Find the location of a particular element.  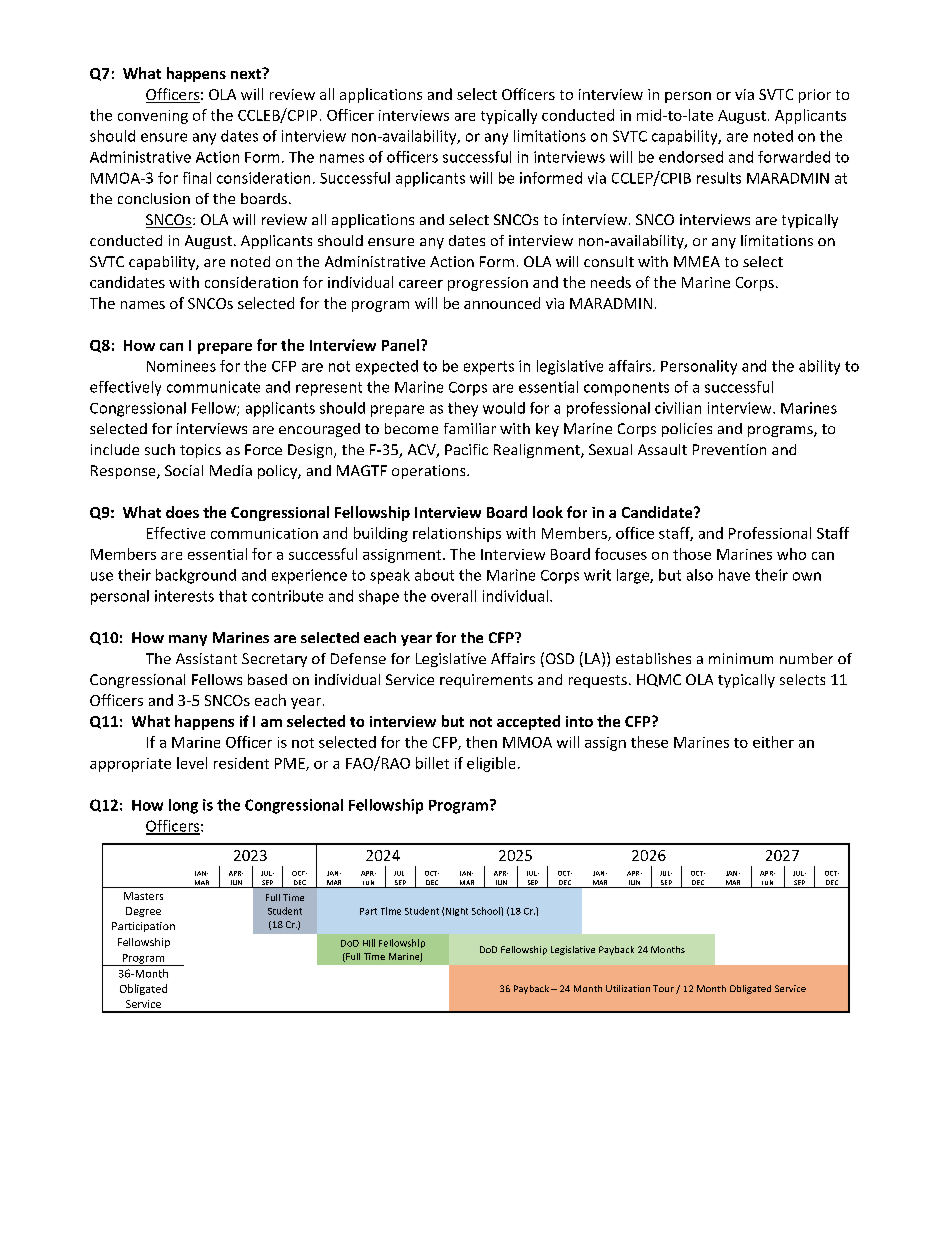

they is located at coordinates (463, 409).
